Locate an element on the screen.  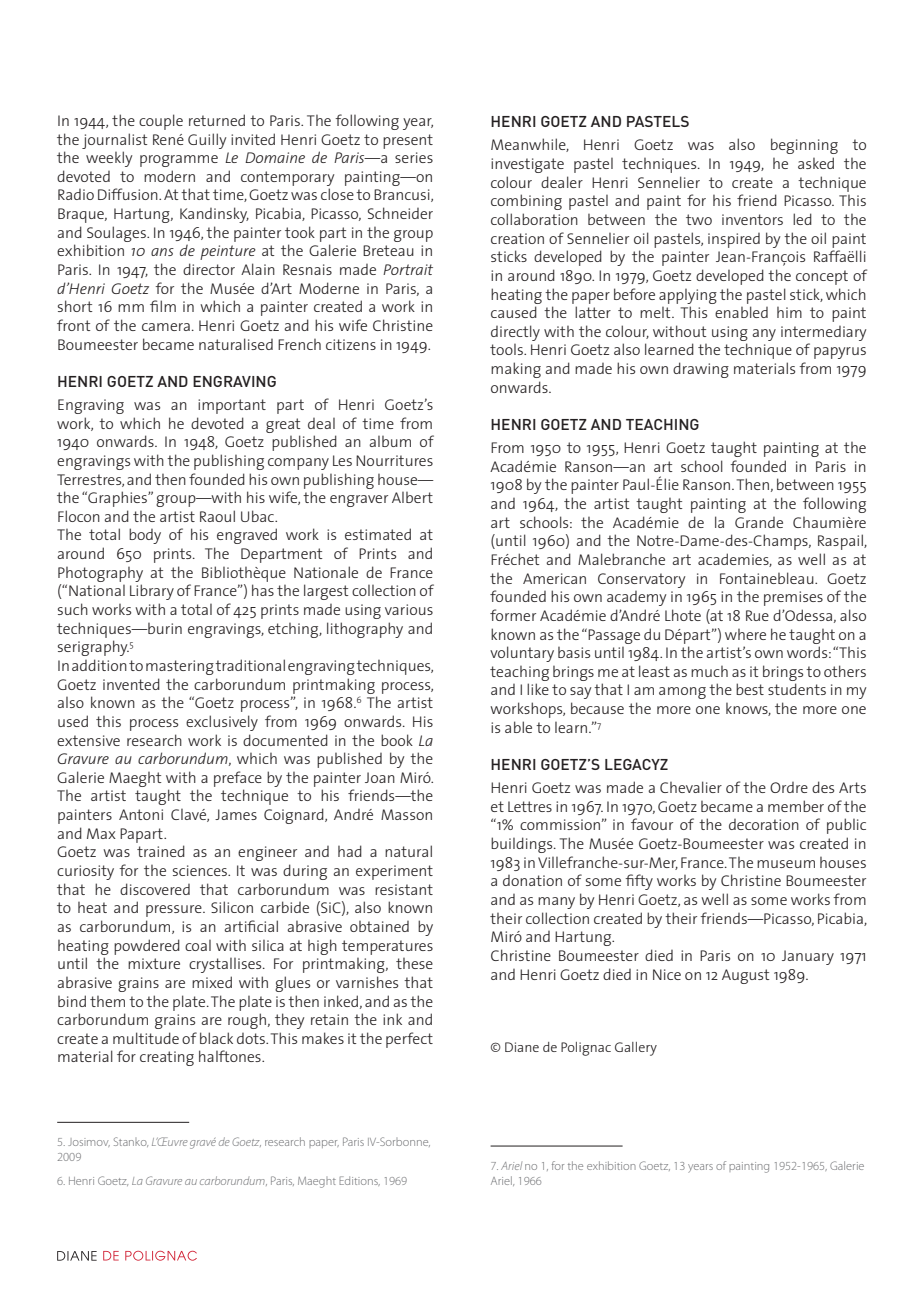
Antoni is located at coordinates (141, 814).
